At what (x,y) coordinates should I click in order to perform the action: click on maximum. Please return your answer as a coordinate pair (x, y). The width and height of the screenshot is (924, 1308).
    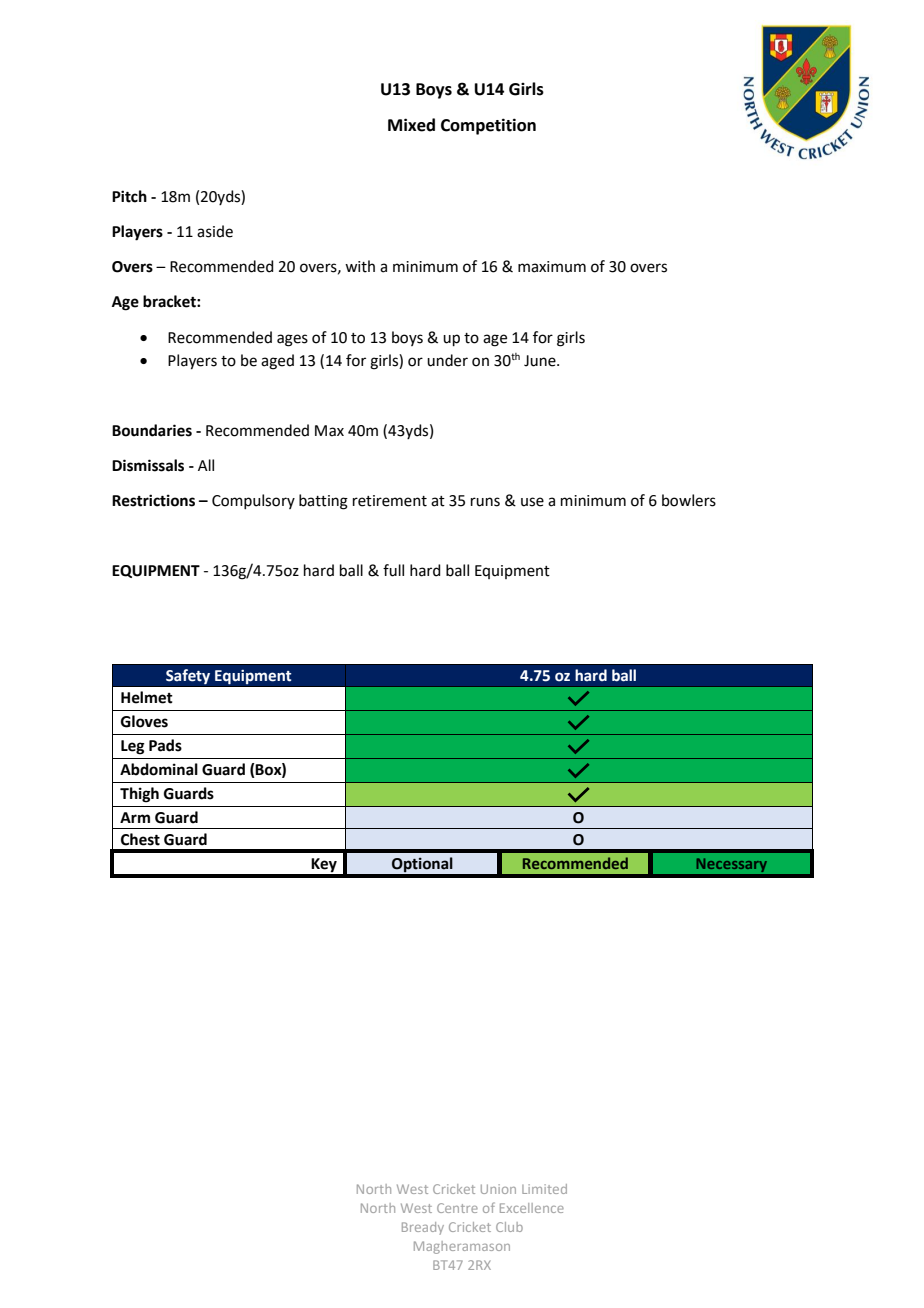
    Looking at the image, I should click on (552, 267).
